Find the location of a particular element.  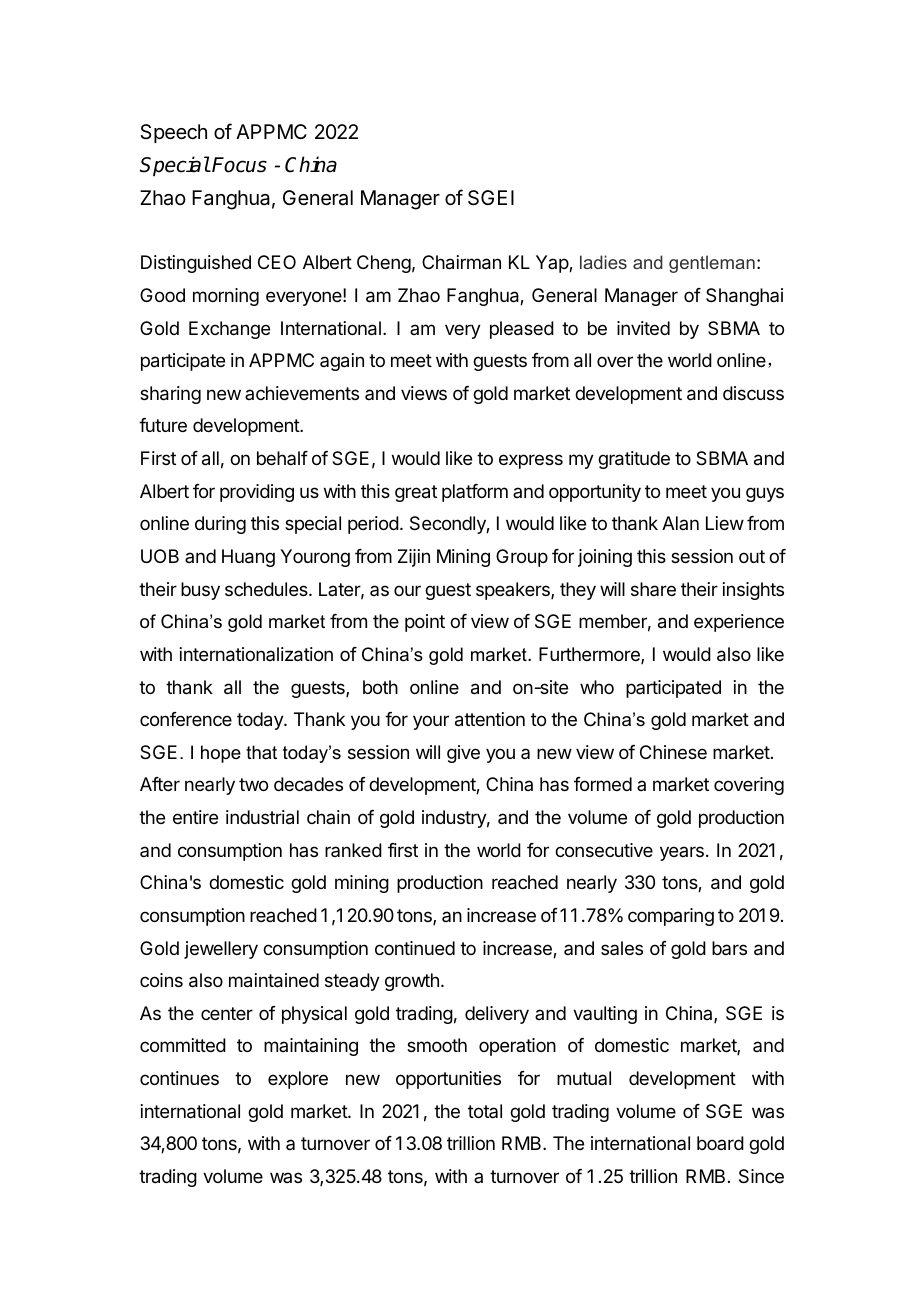

Exchange is located at coordinates (229, 330).
